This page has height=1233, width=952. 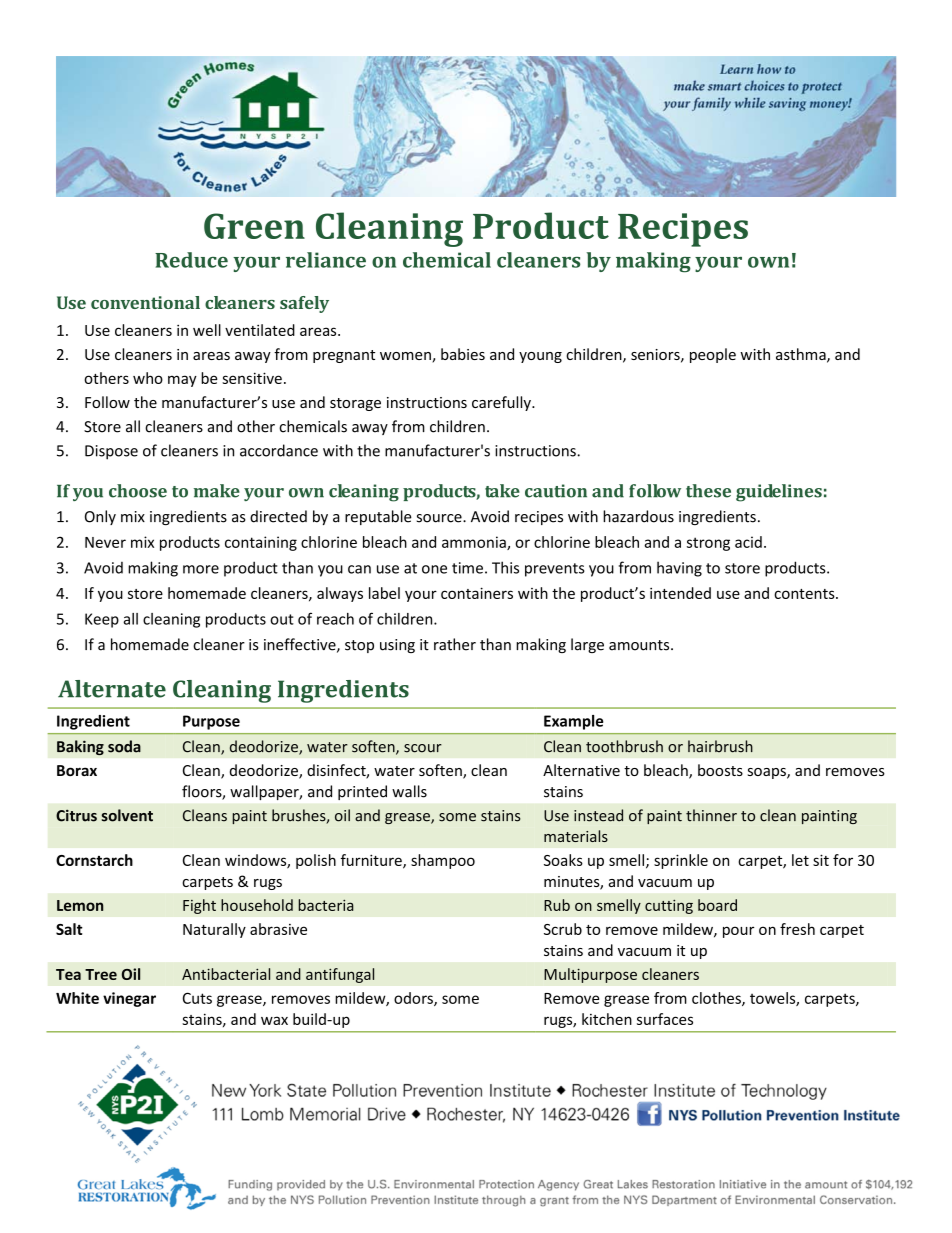 I want to click on Keep, so click(x=102, y=620).
